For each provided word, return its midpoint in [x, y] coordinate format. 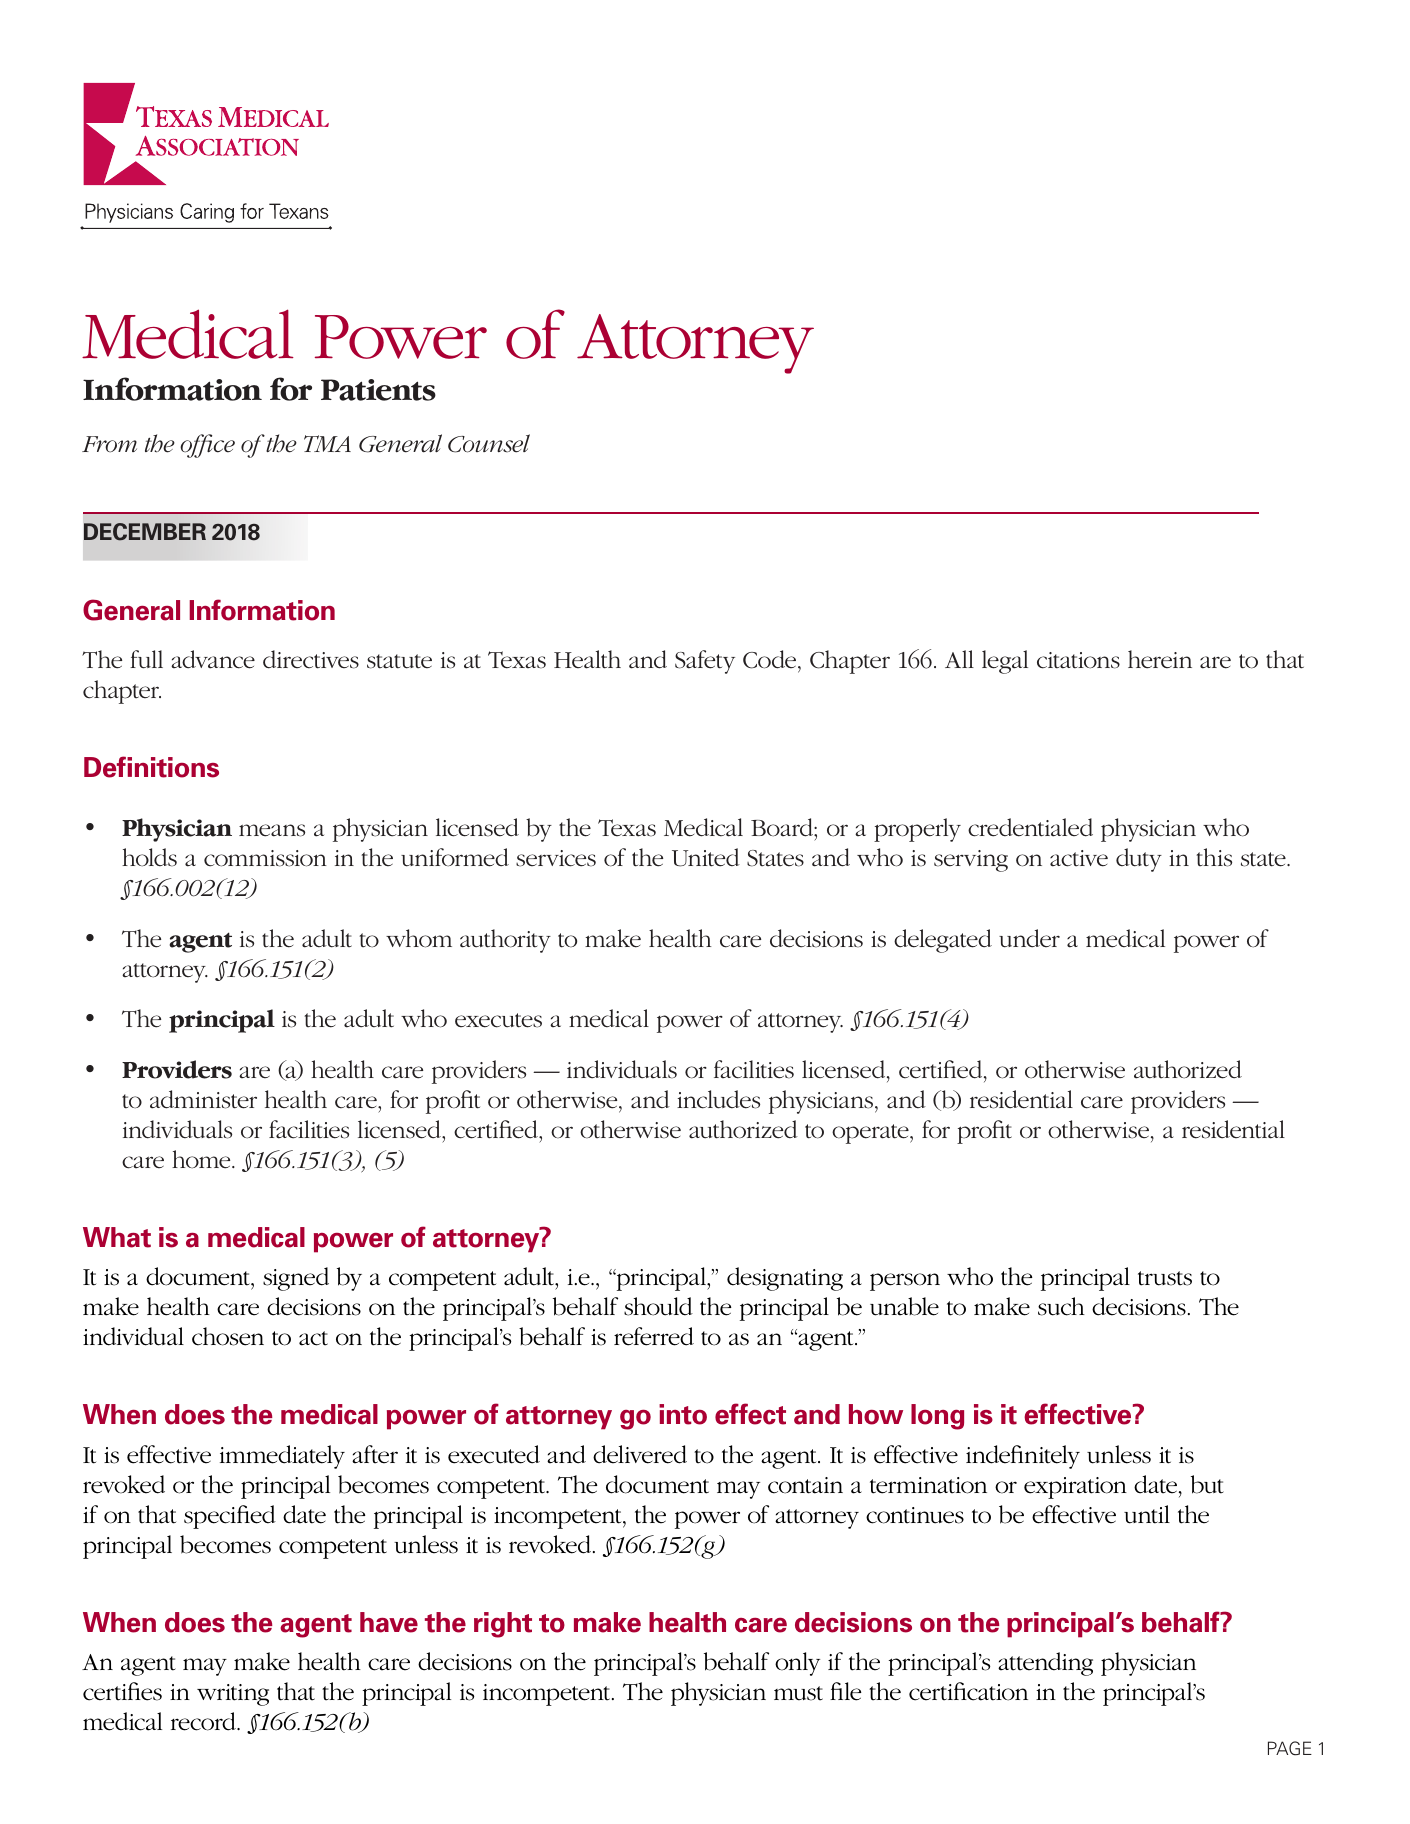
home [202, 1159]
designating [785, 1279]
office [207, 446]
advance [213, 659]
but [1207, 1484]
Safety [705, 662]
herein [1160, 659]
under [1029, 938]
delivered [640, 1454]
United [706, 857]
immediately [282, 1457]
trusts [1165, 1278]
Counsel [489, 443]
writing [233, 1695]
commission [265, 858]
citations [1078, 660]
